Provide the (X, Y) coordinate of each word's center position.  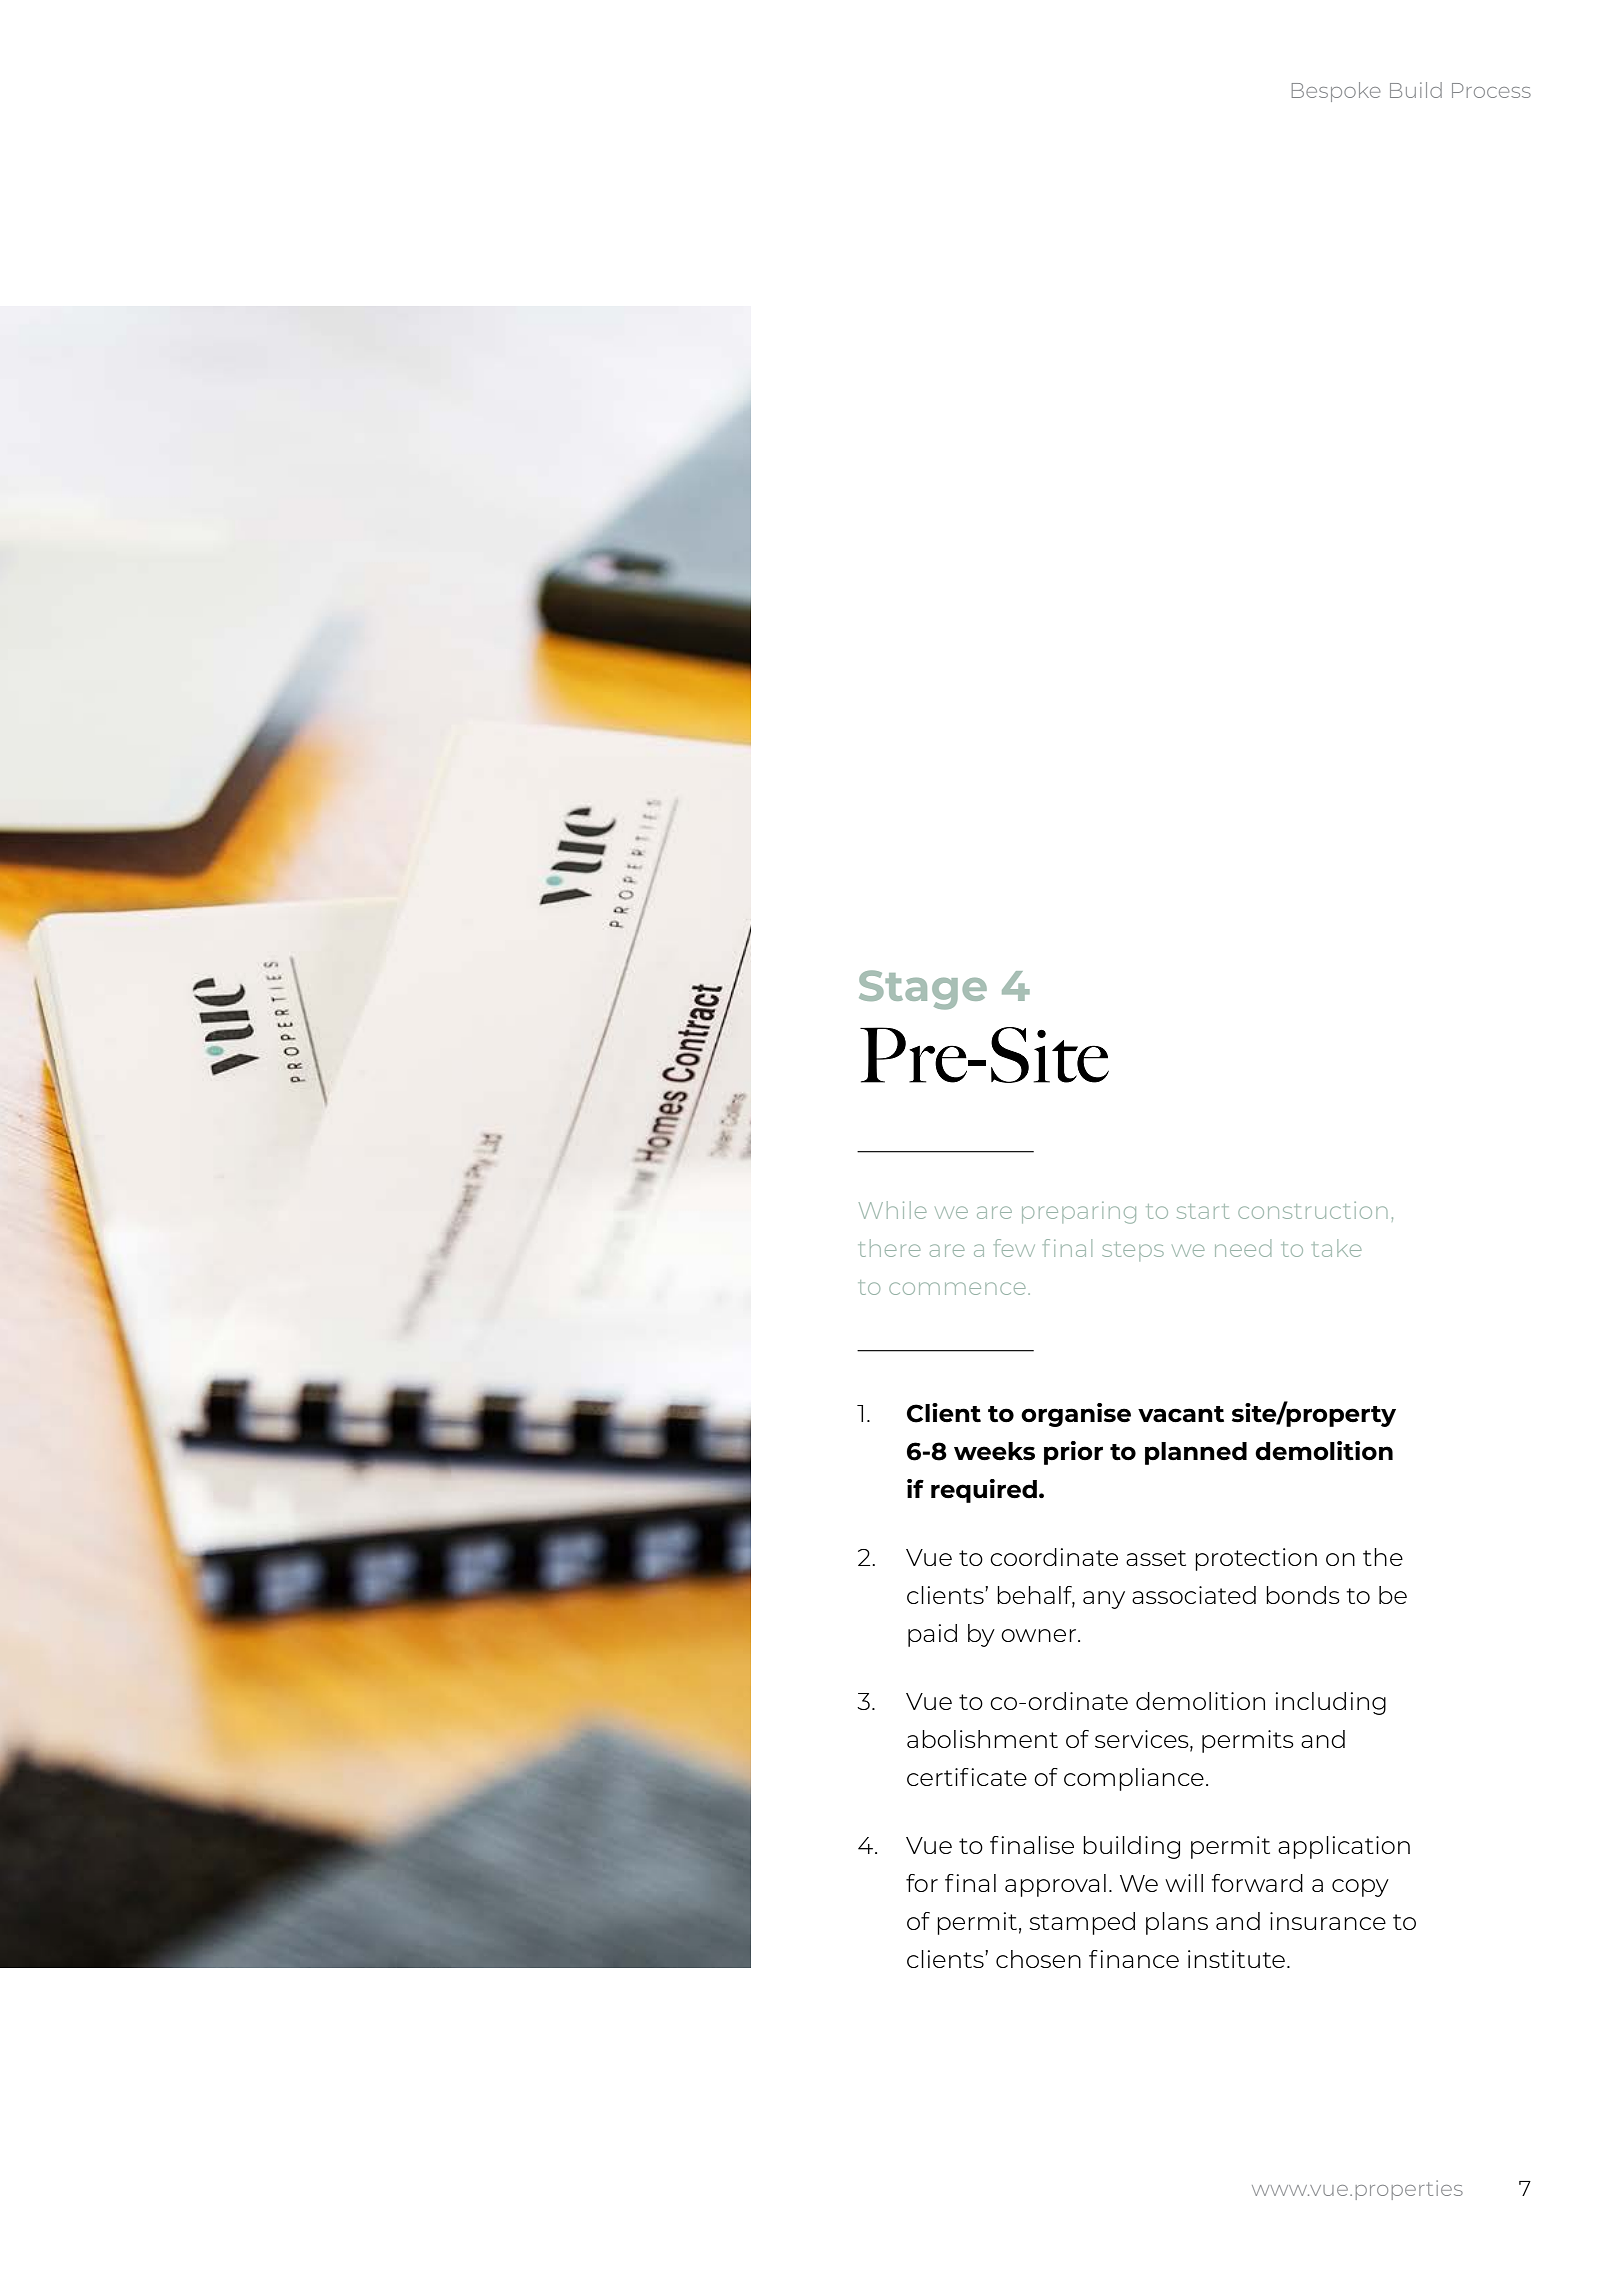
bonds (1303, 1595)
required (984, 1491)
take (1336, 1248)
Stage (923, 990)
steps (1133, 1251)
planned (1196, 1453)
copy (1360, 1888)
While (892, 1210)
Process (1491, 90)
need (1243, 1248)
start (1203, 1211)
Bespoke (1336, 92)
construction (1312, 1210)
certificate (967, 1777)
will (1184, 1883)
